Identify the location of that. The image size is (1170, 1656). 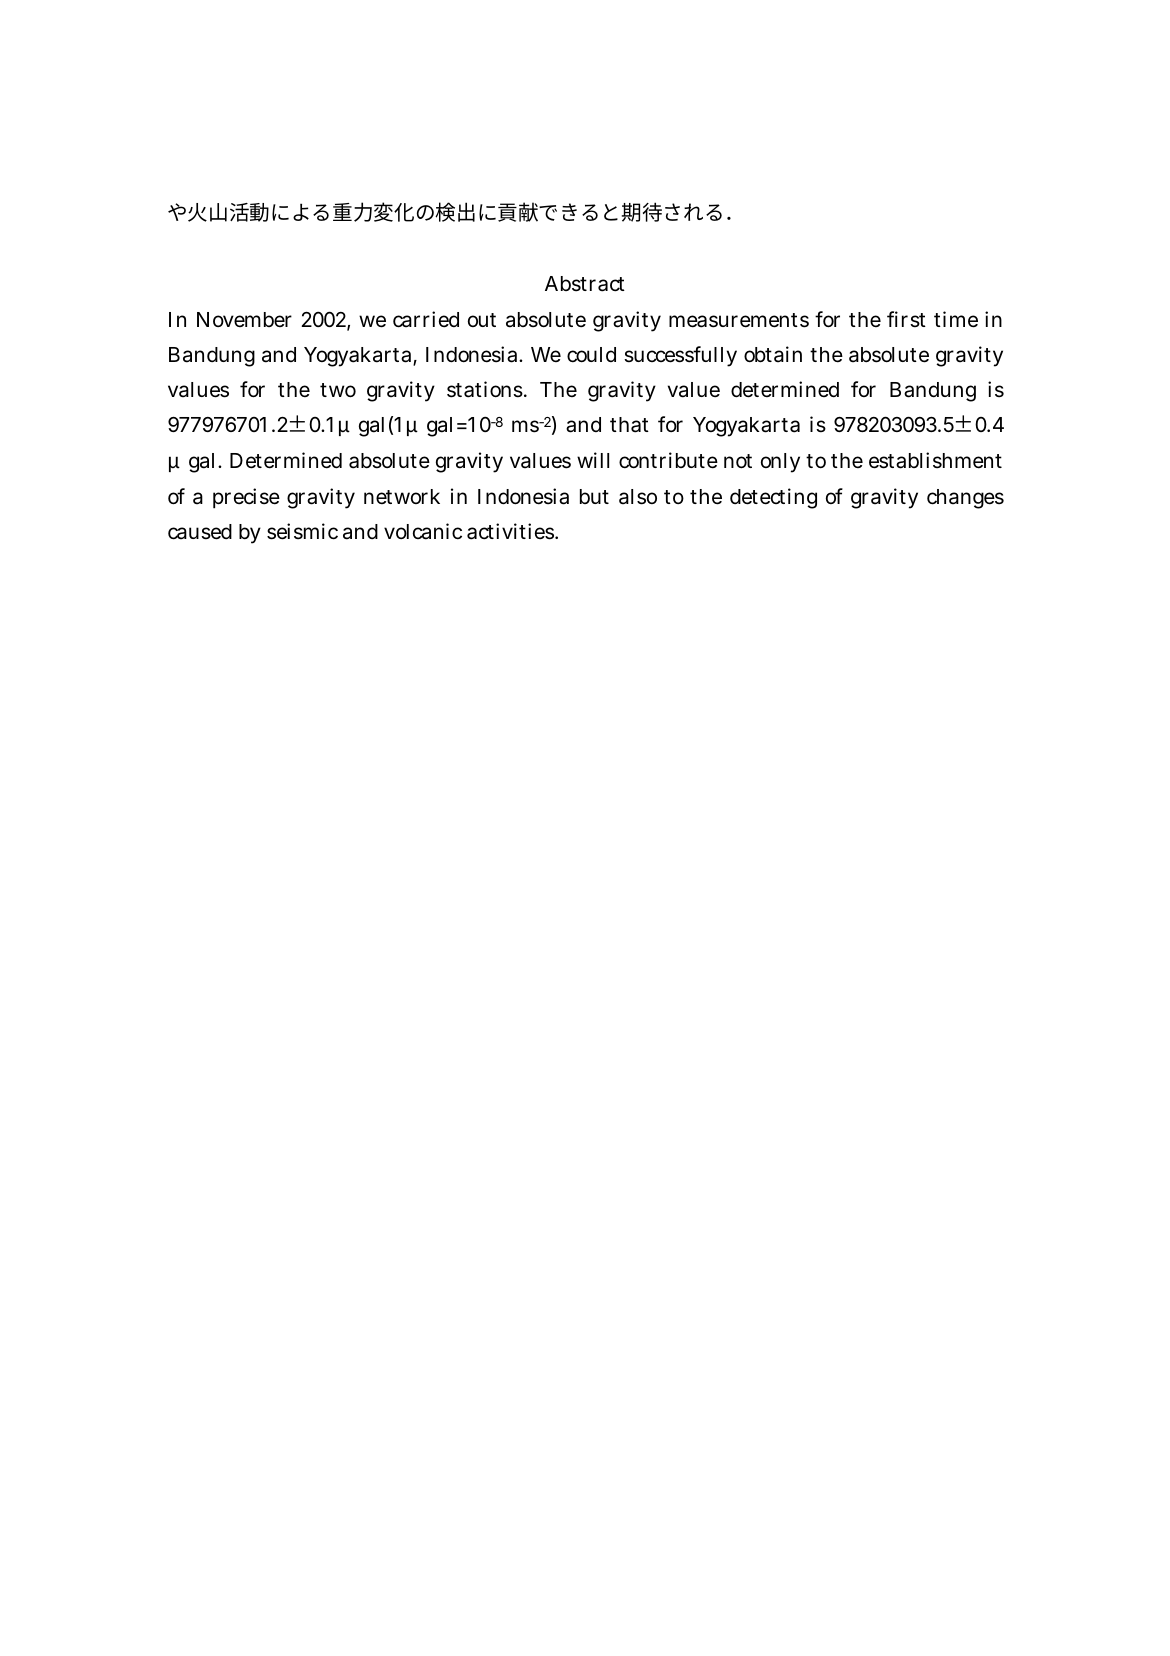
(629, 425).
